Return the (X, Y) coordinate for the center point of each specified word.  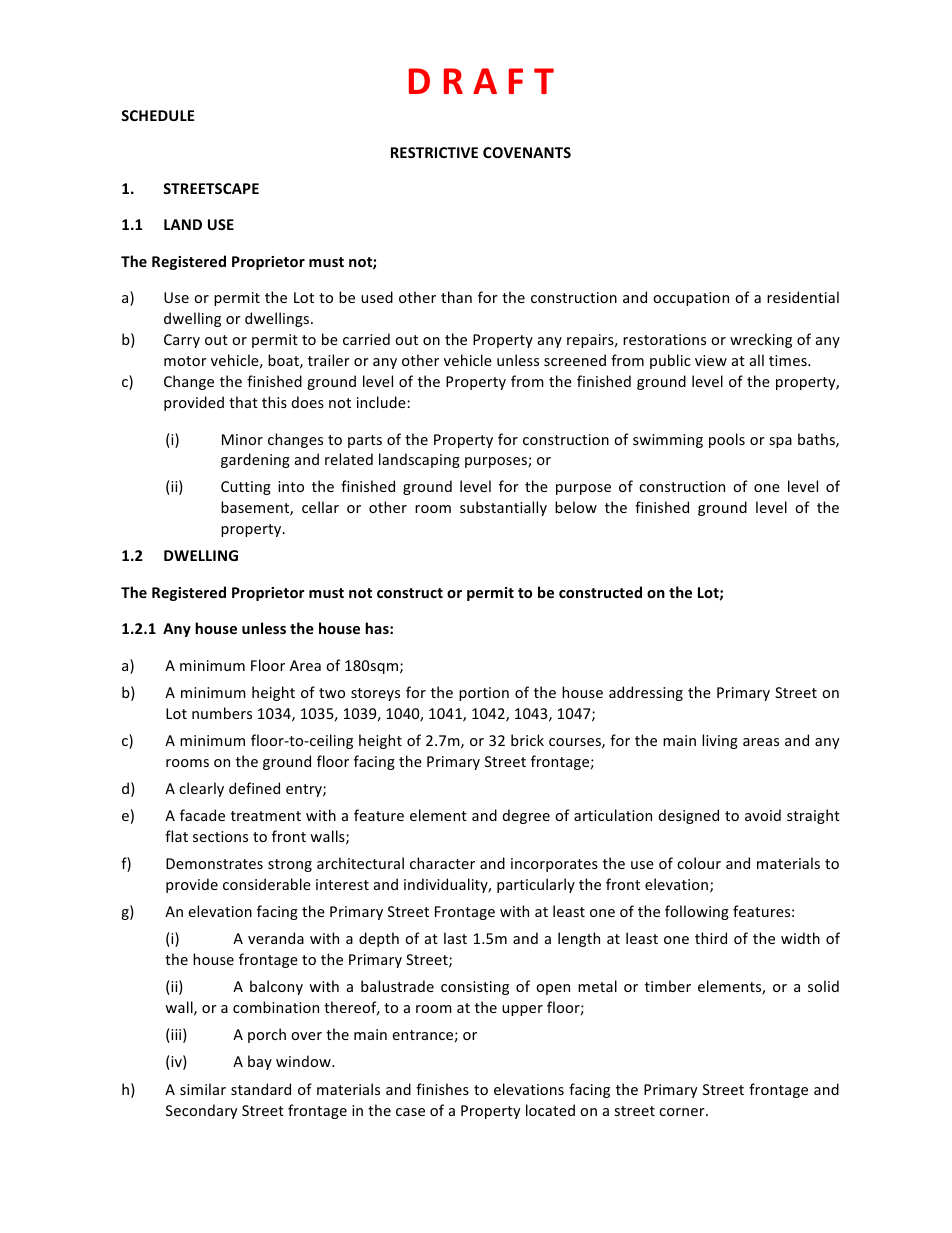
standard (261, 1089)
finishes (442, 1089)
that (243, 402)
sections (220, 836)
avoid (763, 815)
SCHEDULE (157, 115)
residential (803, 297)
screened (575, 360)
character (442, 863)
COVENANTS (527, 152)
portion (484, 694)
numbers (222, 713)
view (711, 360)
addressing (646, 693)
